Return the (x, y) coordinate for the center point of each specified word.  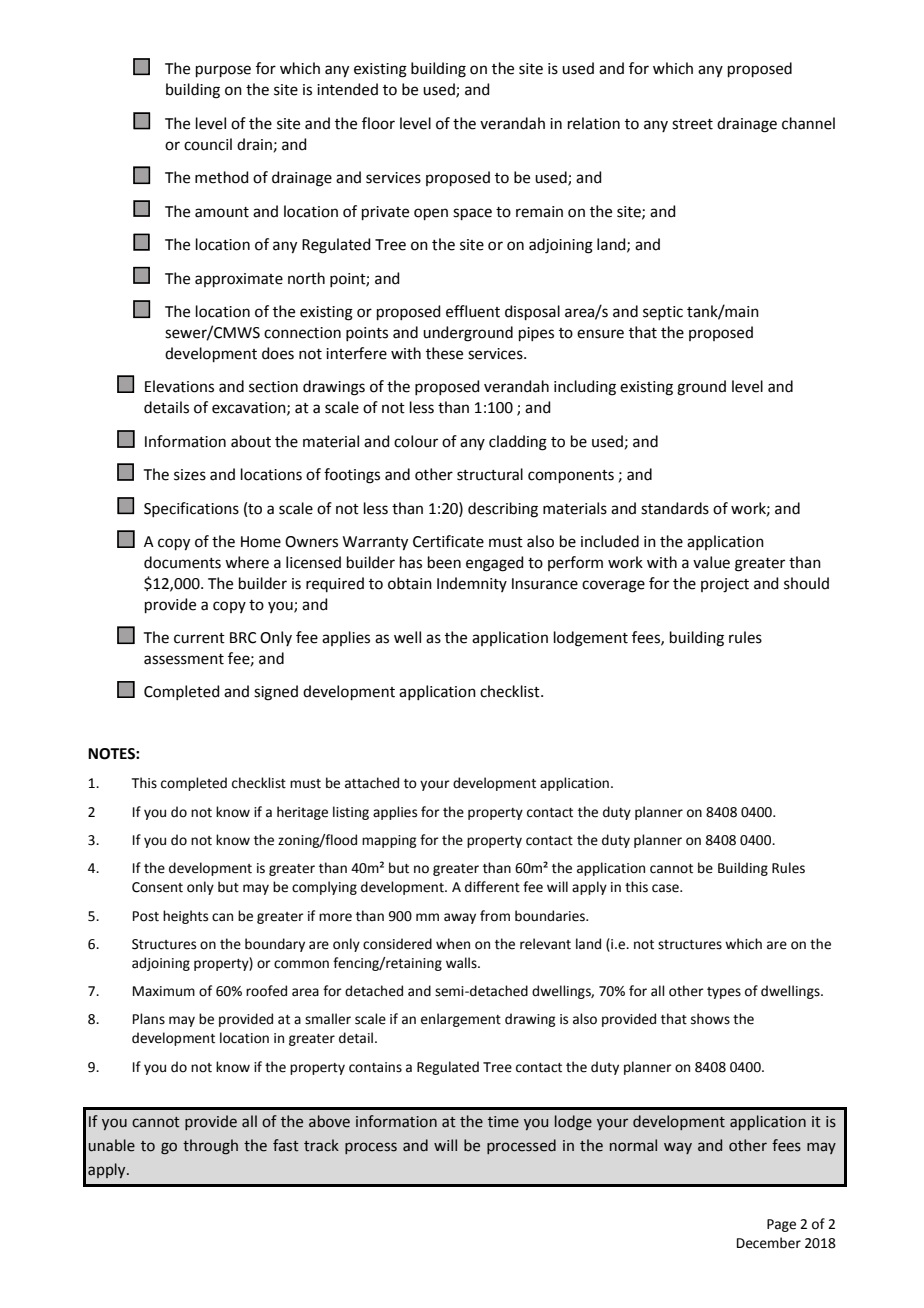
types (724, 993)
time (503, 1122)
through (210, 1147)
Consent (157, 887)
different (492, 887)
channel (808, 123)
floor (378, 123)
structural (490, 474)
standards (675, 508)
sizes (190, 475)
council (208, 144)
